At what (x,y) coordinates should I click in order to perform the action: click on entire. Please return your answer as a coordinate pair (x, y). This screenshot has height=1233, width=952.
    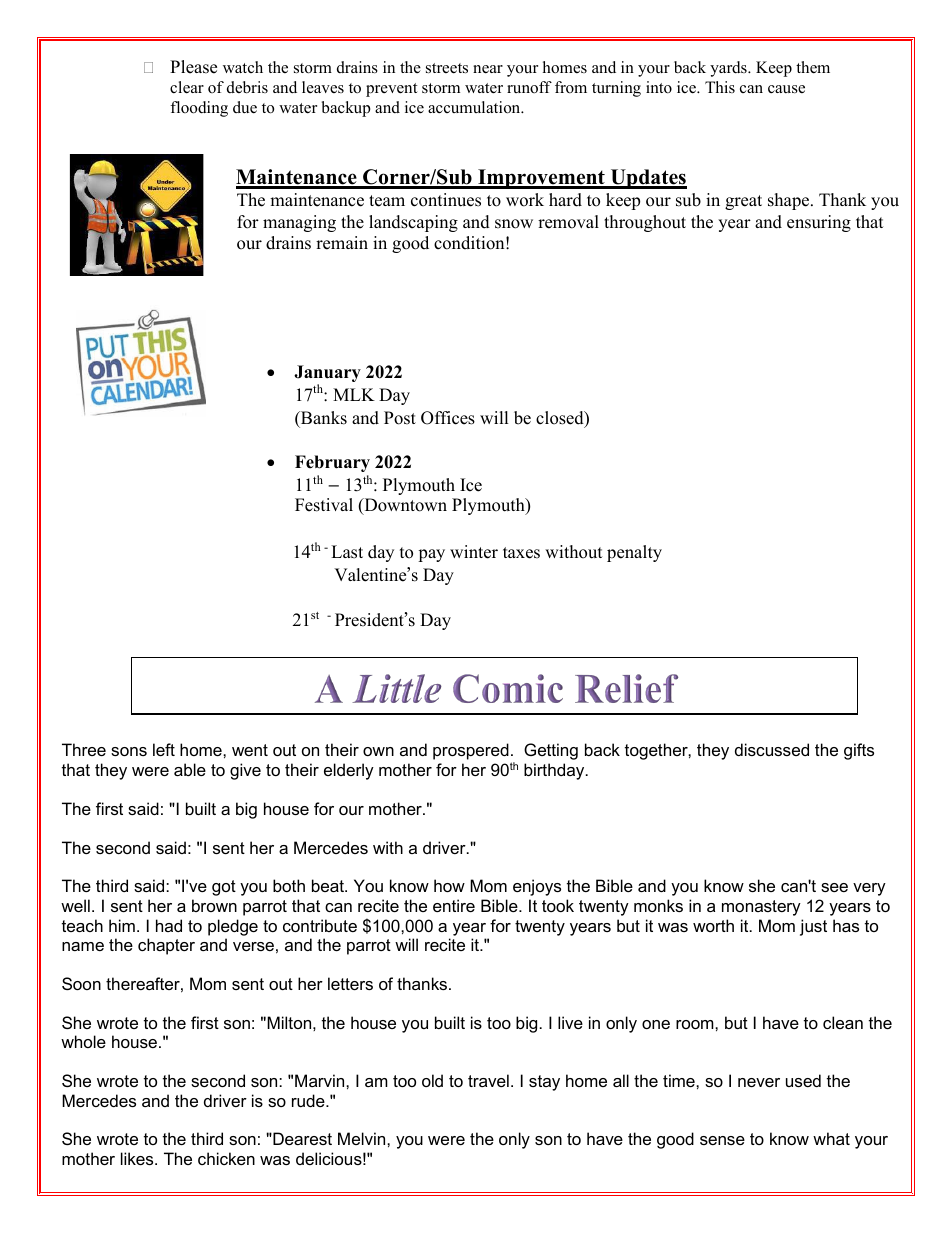
    Looking at the image, I should click on (454, 905).
